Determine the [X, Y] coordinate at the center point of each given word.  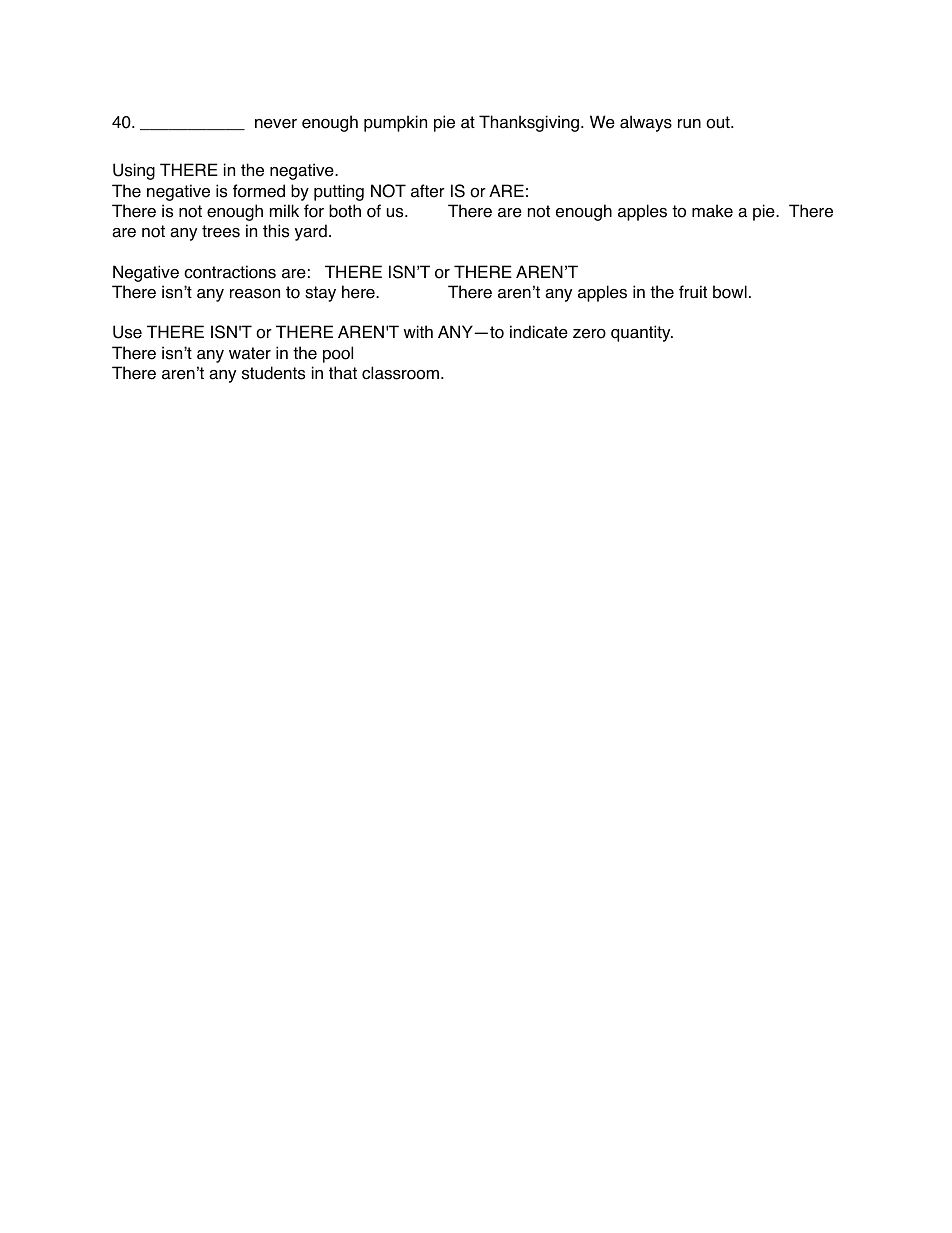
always [646, 123]
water [250, 353]
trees [221, 231]
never [276, 124]
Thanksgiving [529, 123]
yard [311, 232]
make [712, 211]
